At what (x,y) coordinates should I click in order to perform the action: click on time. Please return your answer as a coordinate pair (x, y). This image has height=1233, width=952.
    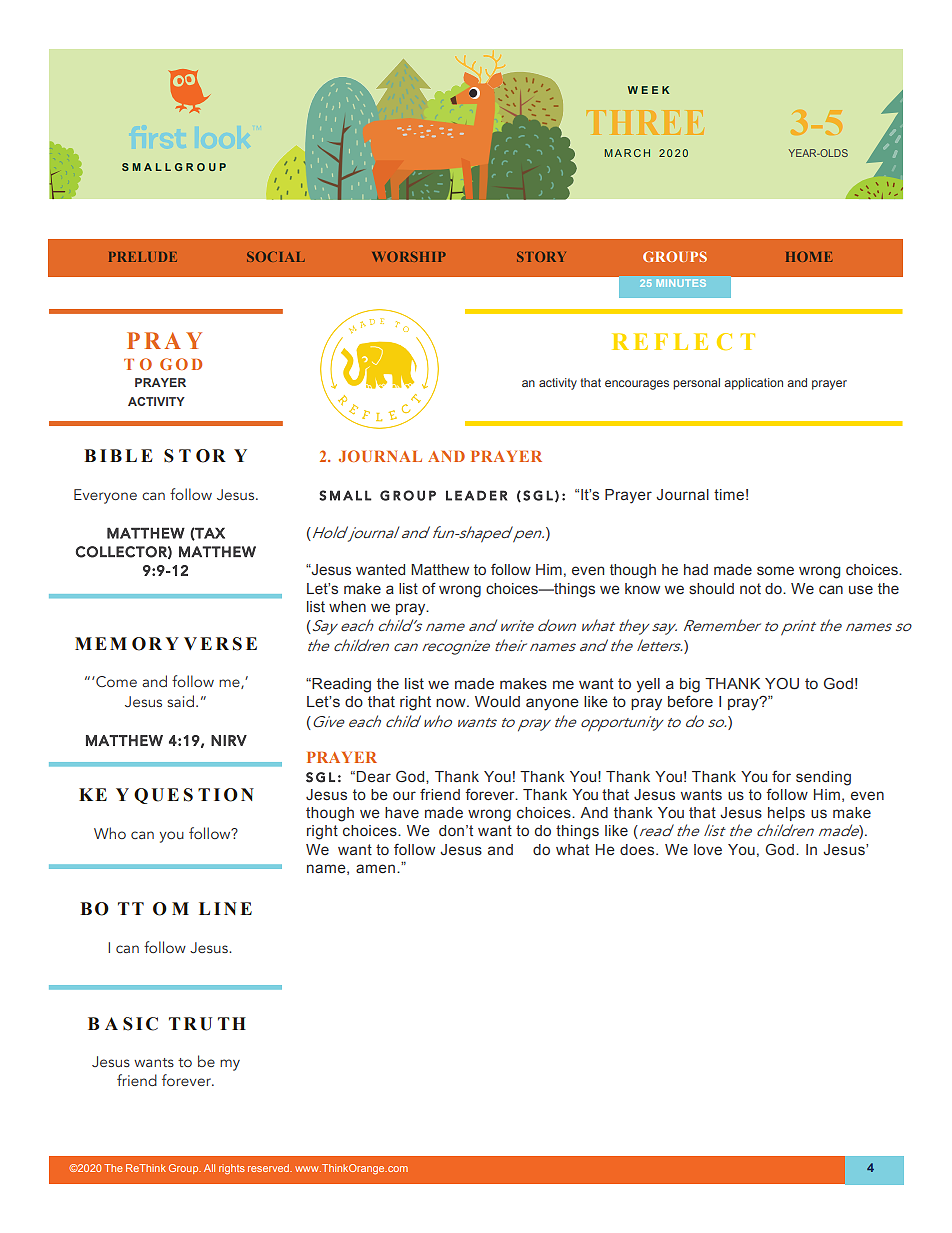
    Looking at the image, I should click on (729, 494).
